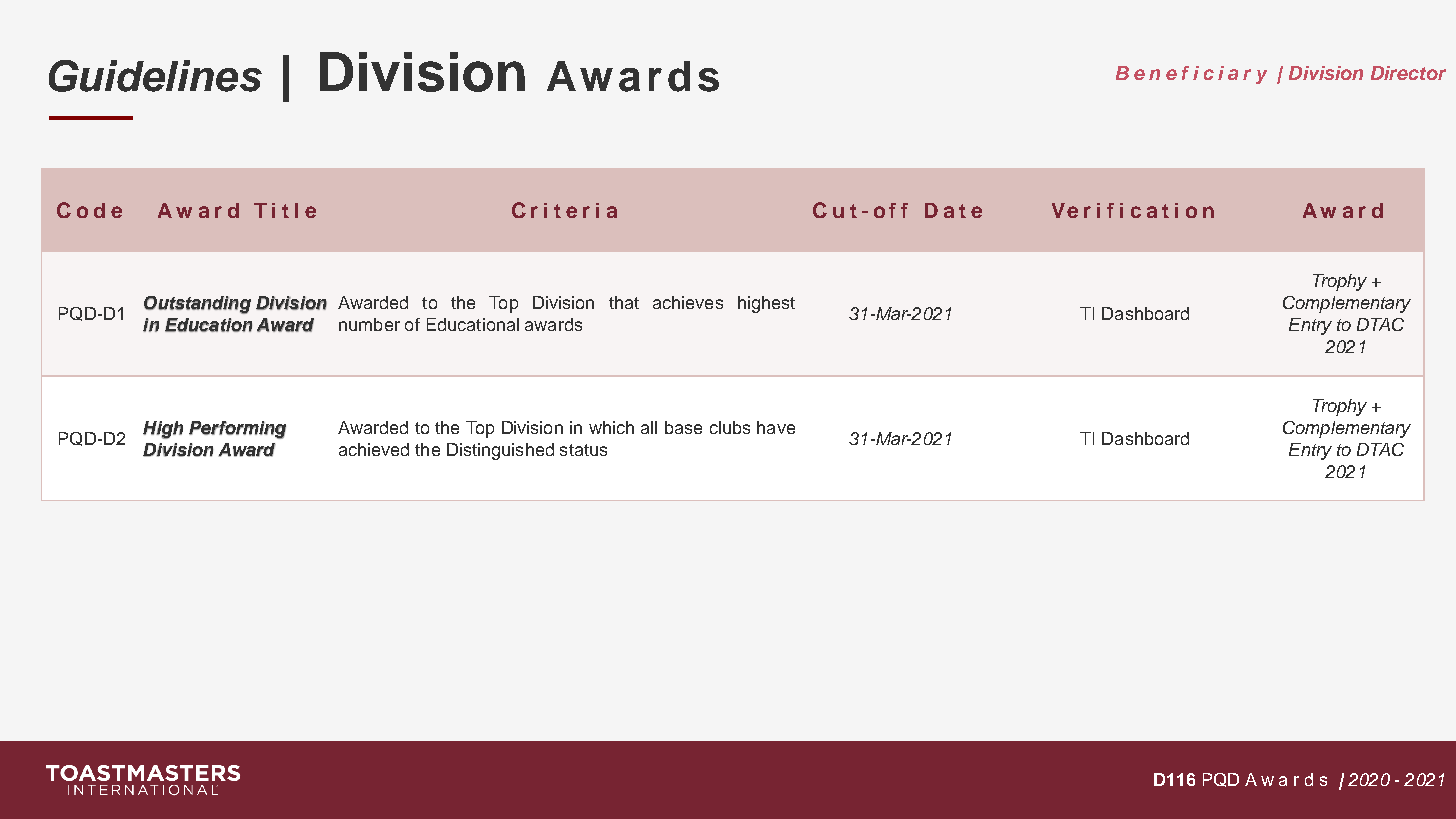  What do you see at coordinates (369, 324) in the screenshot?
I see `number` at bounding box center [369, 324].
